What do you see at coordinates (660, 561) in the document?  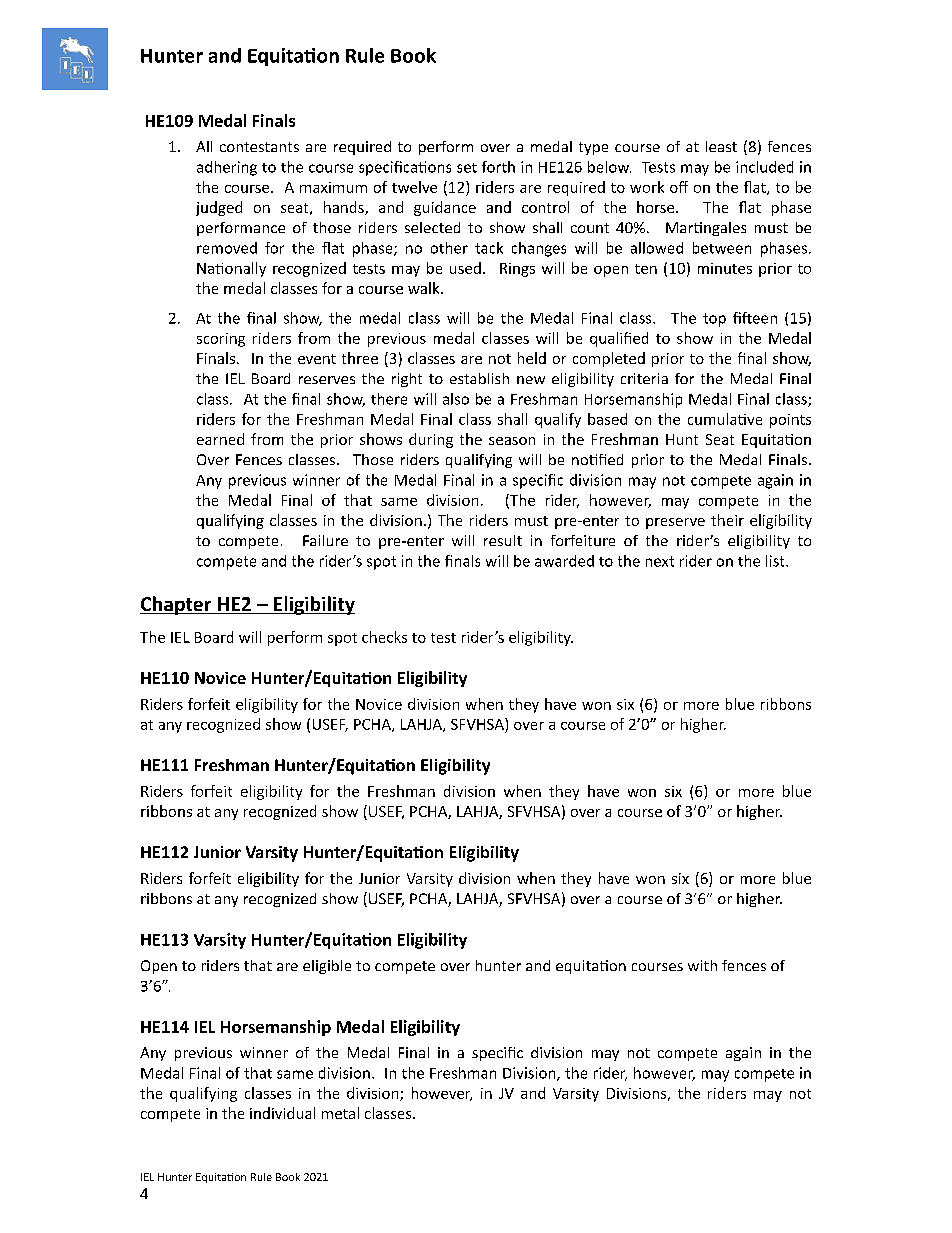 I see `next` at bounding box center [660, 561].
